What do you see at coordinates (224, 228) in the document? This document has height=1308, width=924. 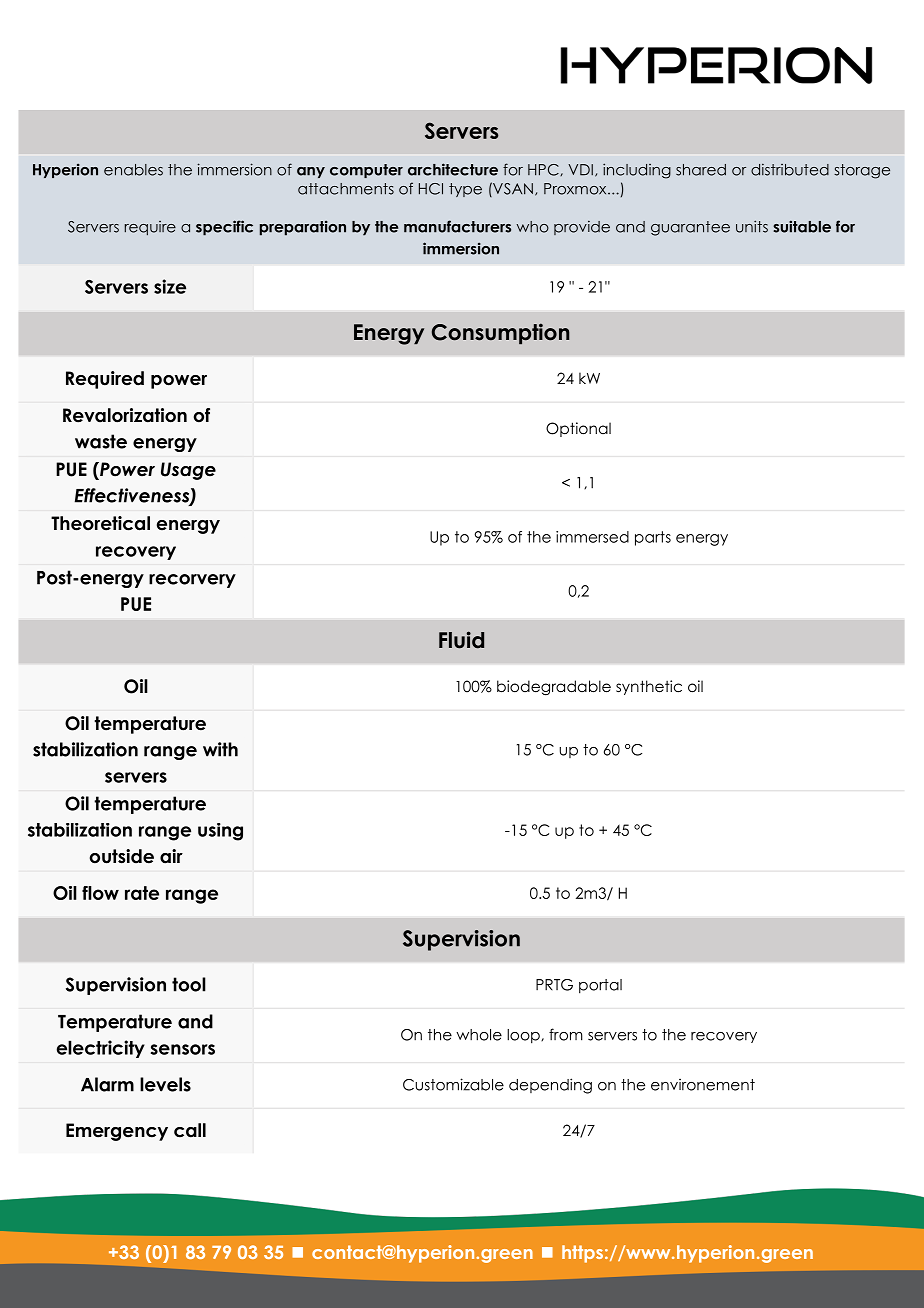 I see `specific` at bounding box center [224, 228].
